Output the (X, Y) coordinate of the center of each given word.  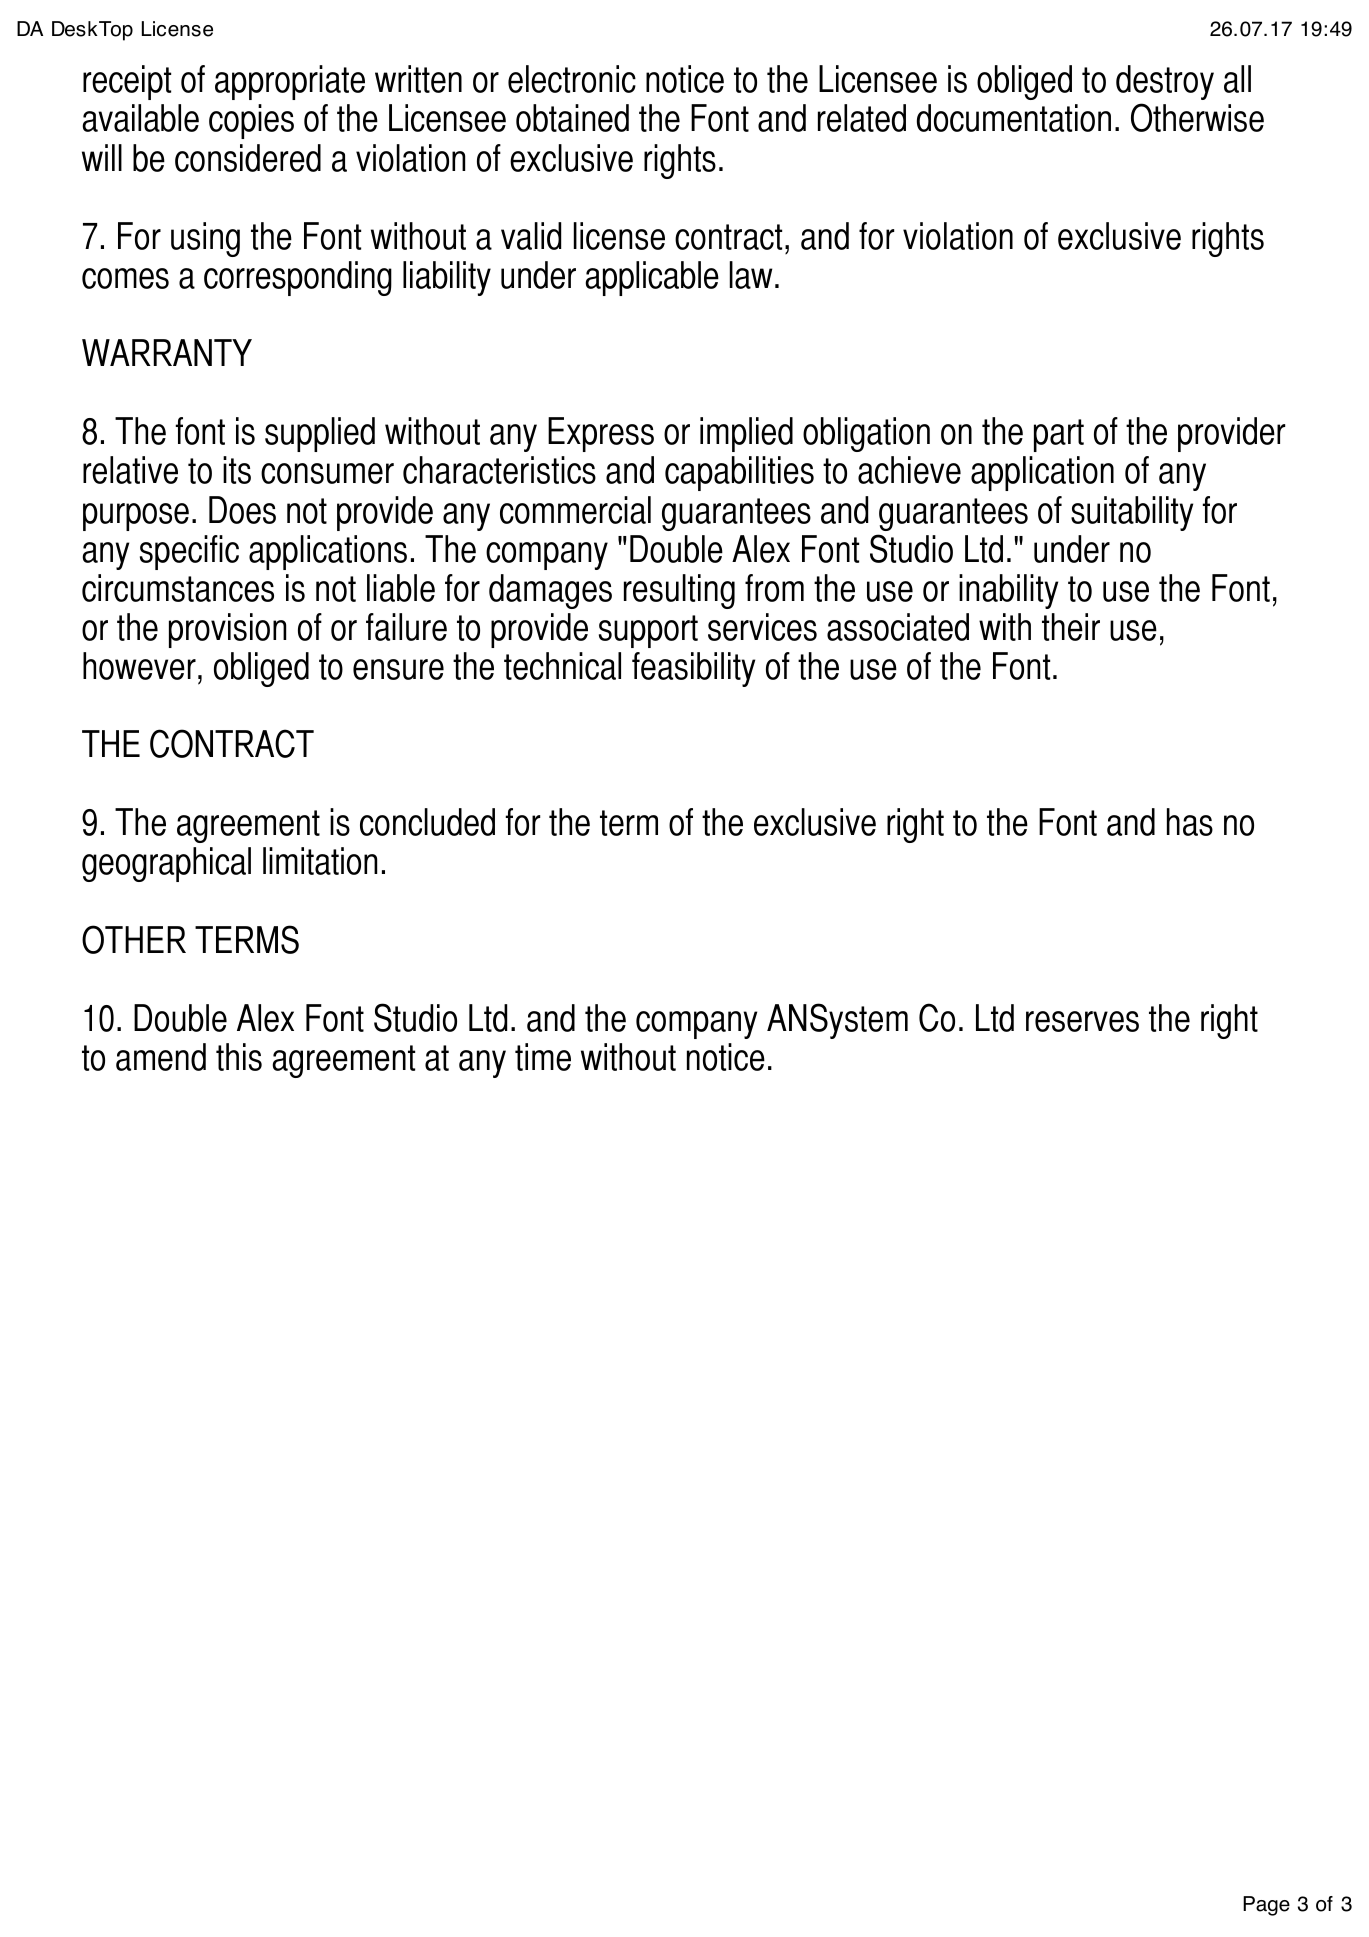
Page (1266, 1906)
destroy (1165, 82)
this (239, 1057)
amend (161, 1057)
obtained (572, 118)
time (543, 1057)
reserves (1082, 1021)
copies (251, 121)
